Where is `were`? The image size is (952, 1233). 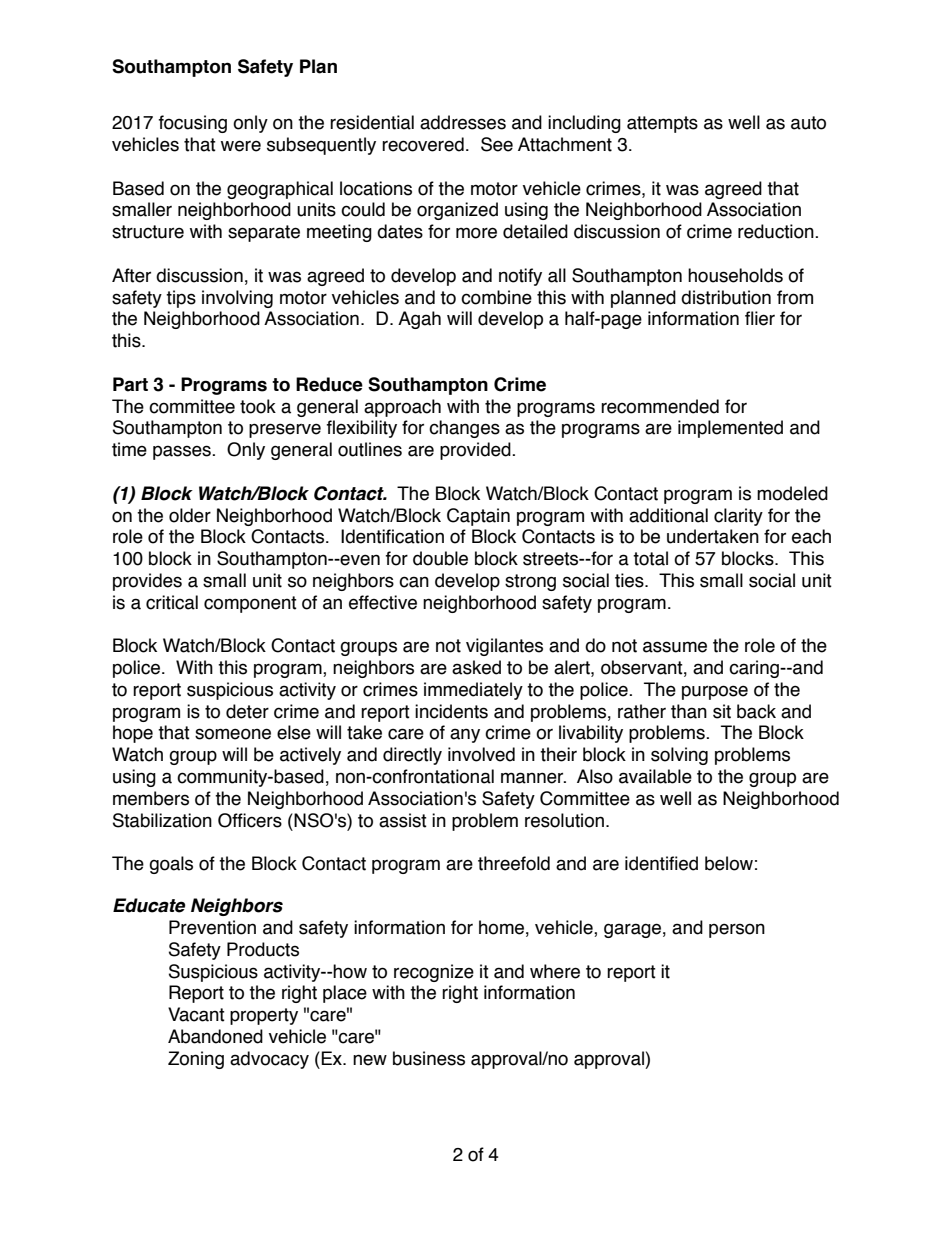 were is located at coordinates (241, 146).
